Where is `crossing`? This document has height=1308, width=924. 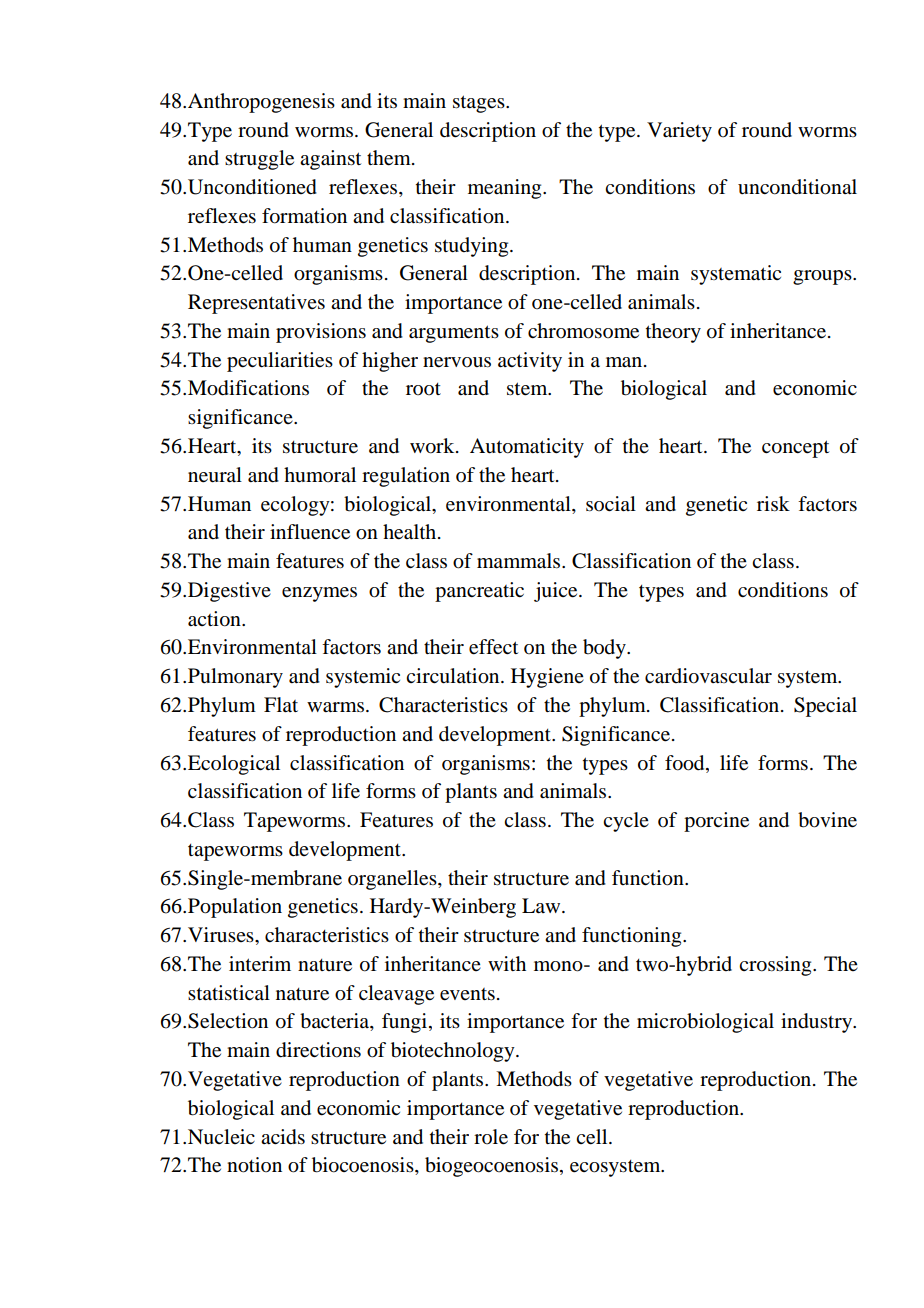 crossing is located at coordinates (776, 966).
